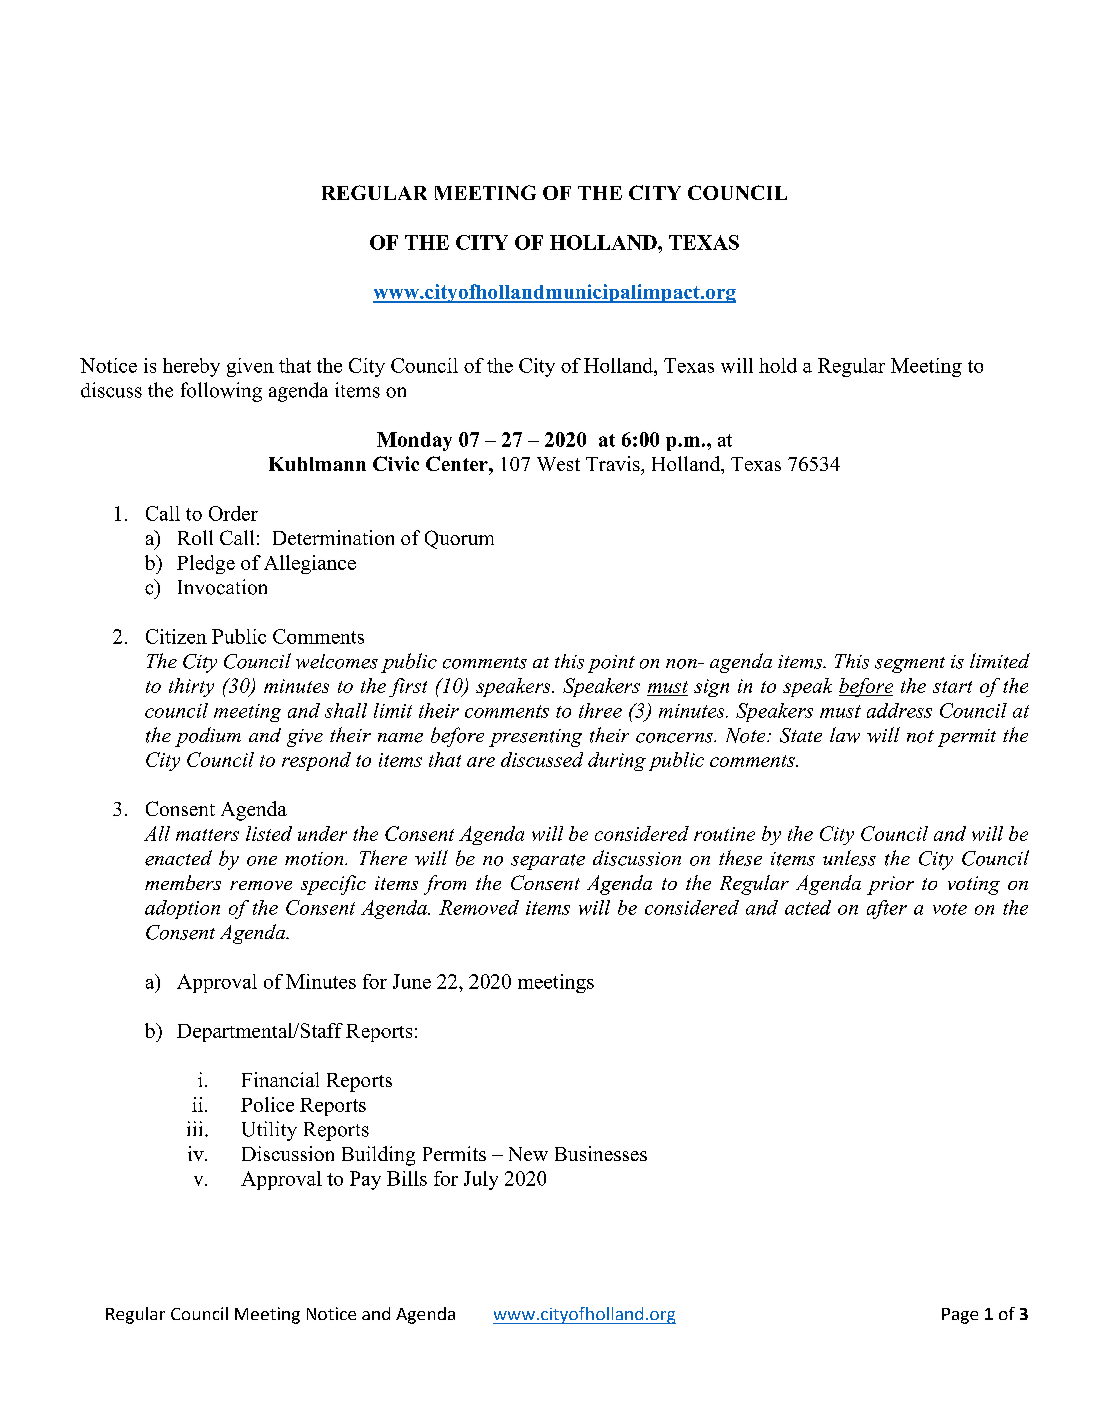 This screenshot has height=1414, width=1093. What do you see at coordinates (558, 464) in the screenshot?
I see `West` at bounding box center [558, 464].
